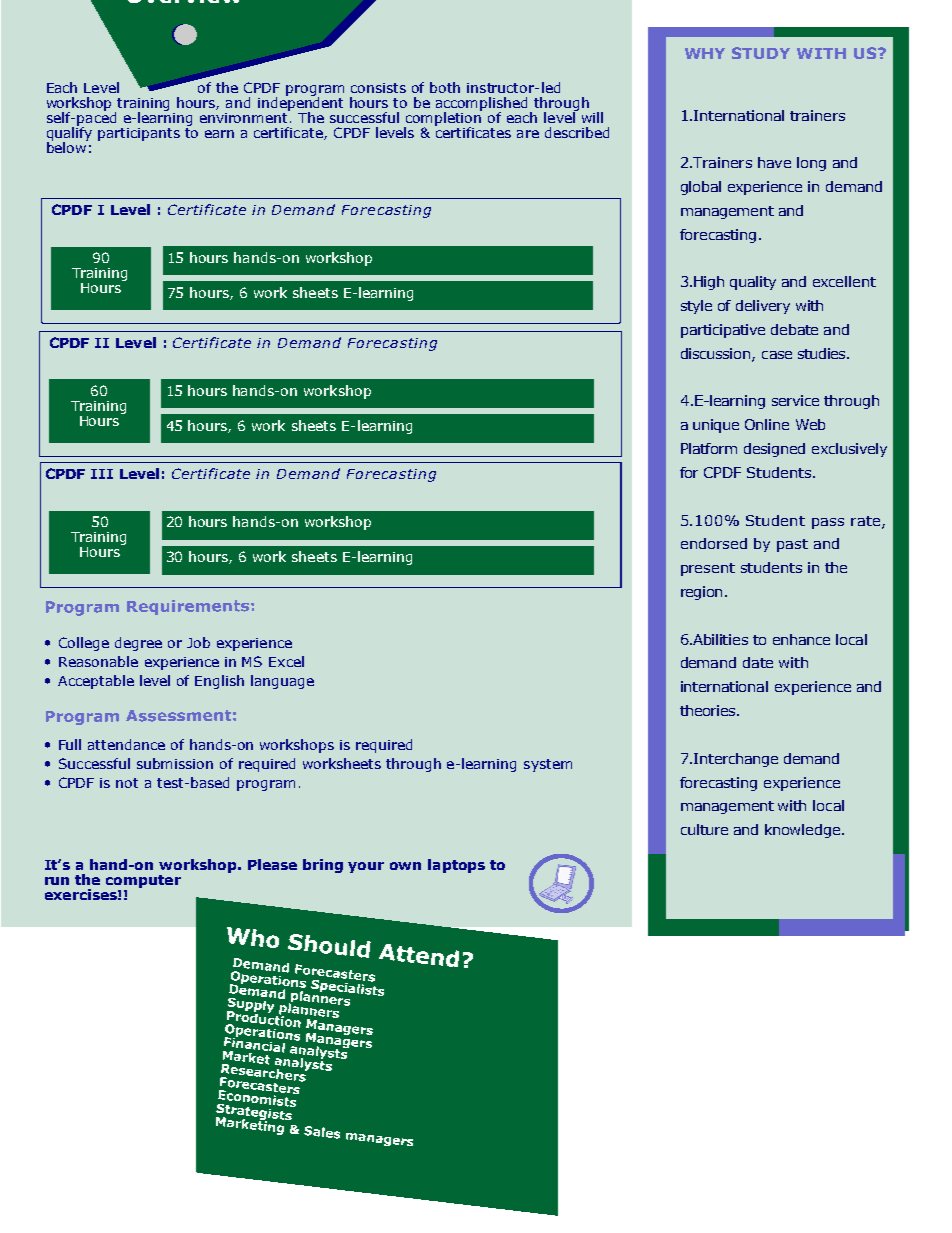 This page has width=952, height=1233. I want to click on both, so click(445, 87).
